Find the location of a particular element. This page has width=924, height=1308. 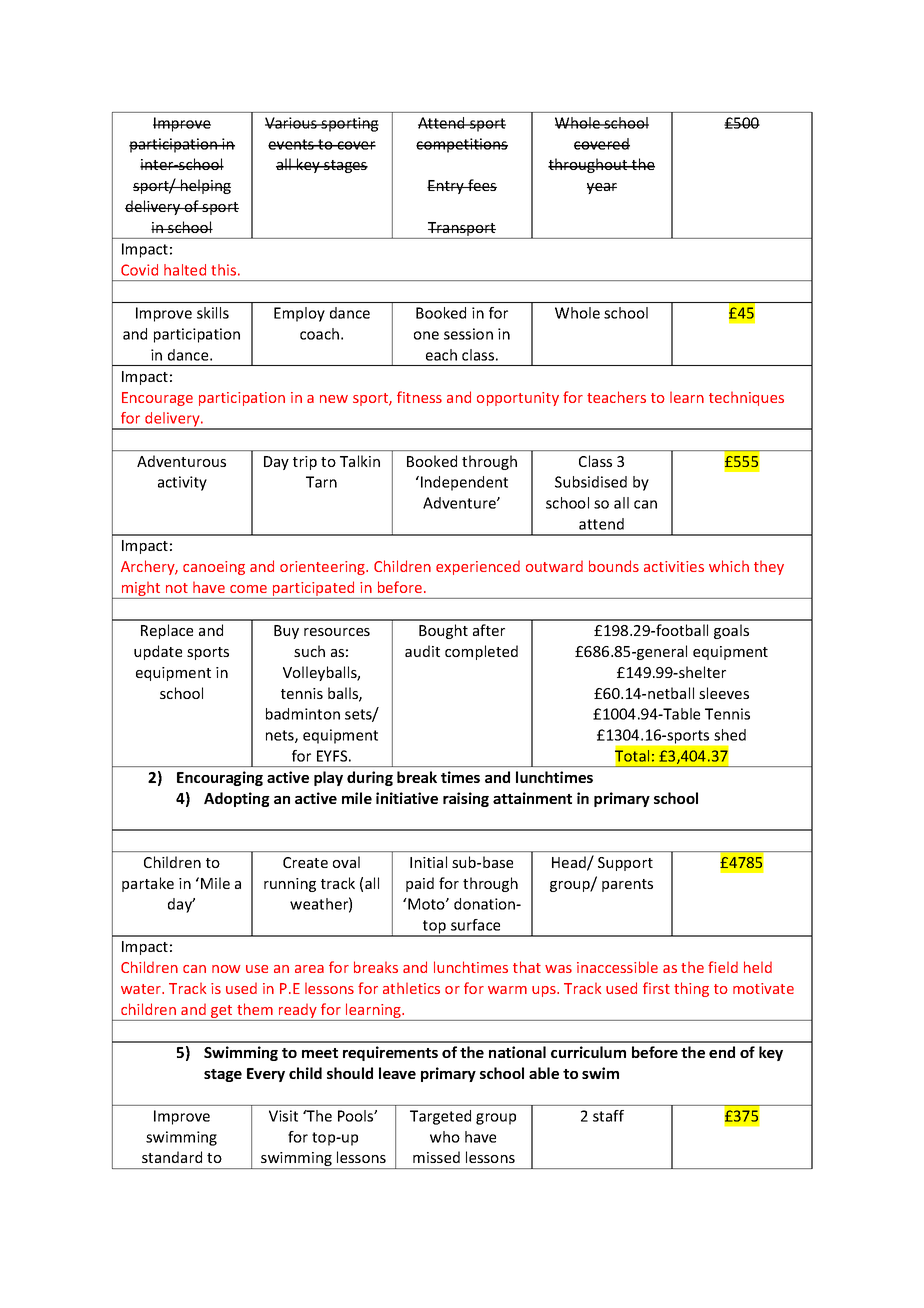

raising is located at coordinates (466, 799).
